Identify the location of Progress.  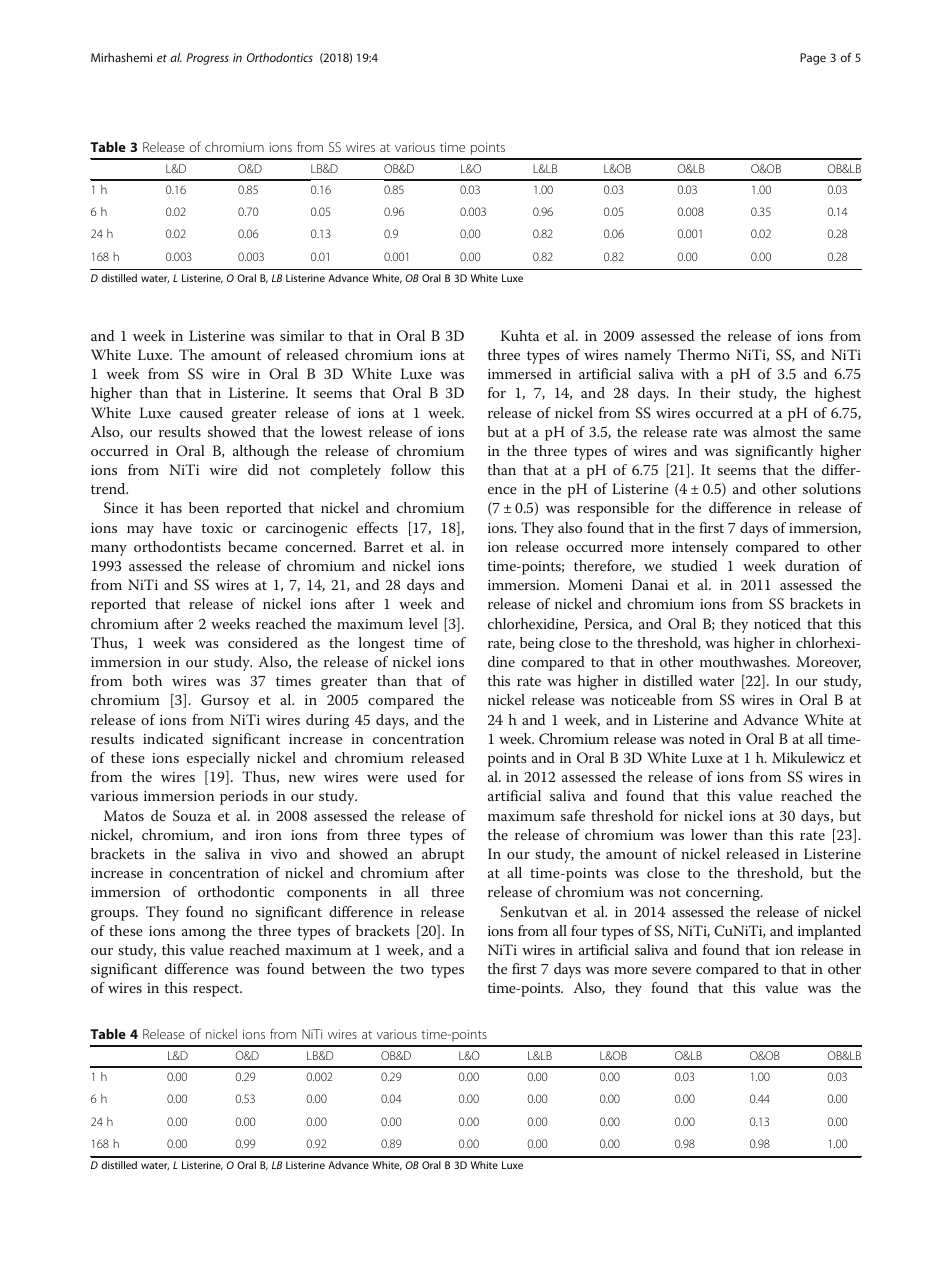
(207, 59).
